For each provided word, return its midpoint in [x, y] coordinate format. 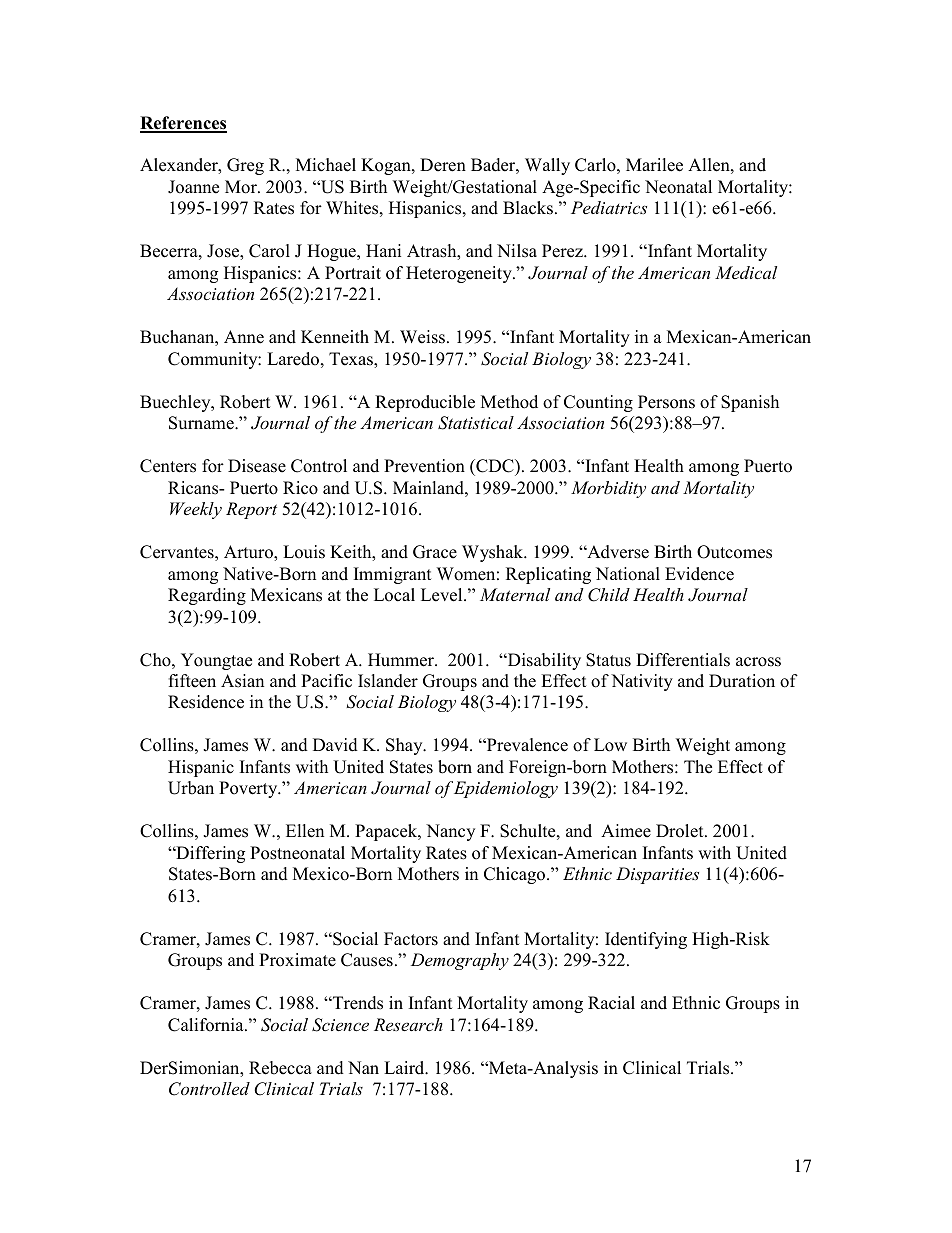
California [207, 1025]
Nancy [450, 832]
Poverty [249, 789]
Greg [245, 166]
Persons [666, 402]
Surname [202, 423]
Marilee [654, 165]
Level [443, 595]
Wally [547, 166]
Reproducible [425, 403]
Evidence [699, 574]
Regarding [207, 596]
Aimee [626, 831]
